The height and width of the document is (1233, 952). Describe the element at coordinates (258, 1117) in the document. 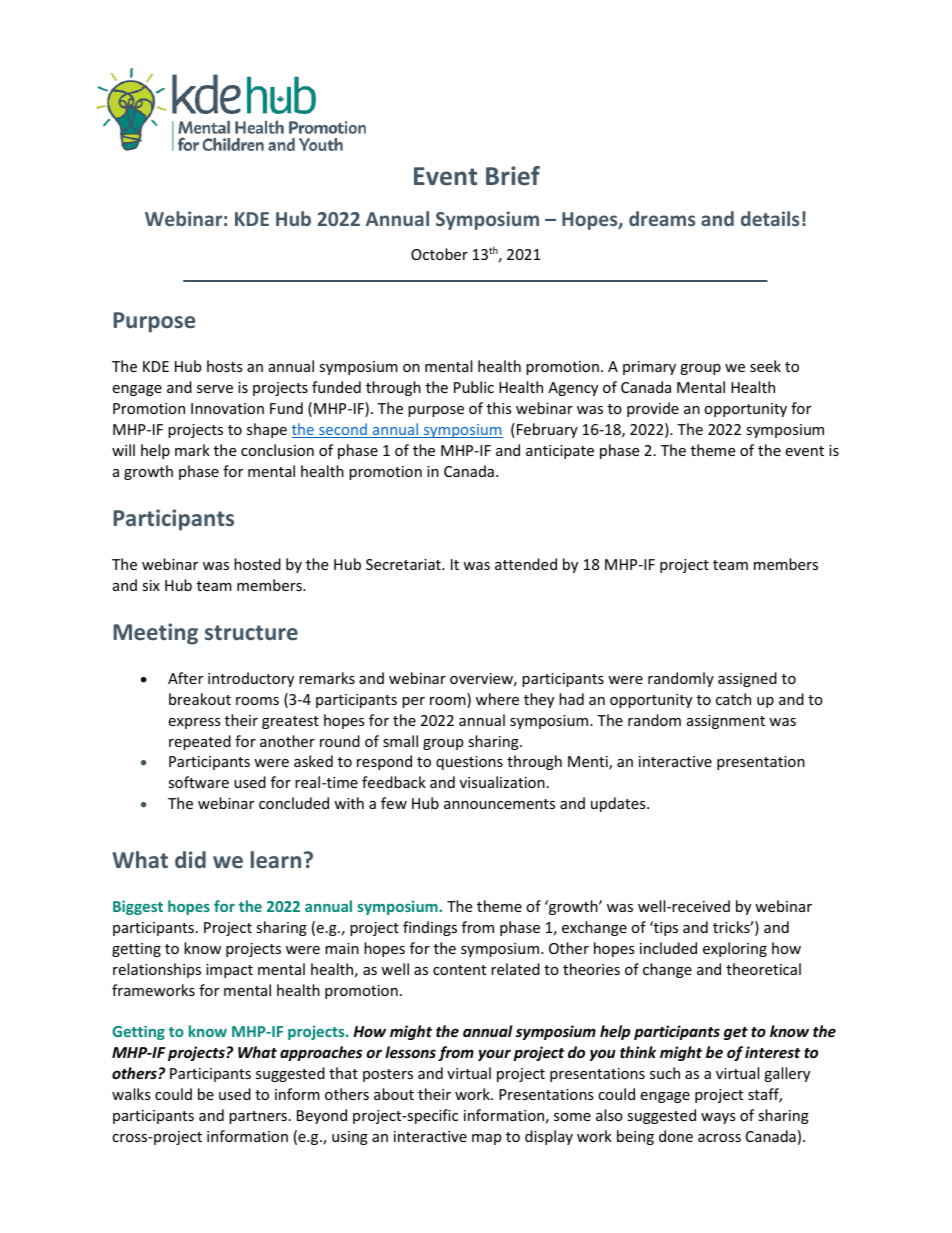

I see `partners` at that location.
